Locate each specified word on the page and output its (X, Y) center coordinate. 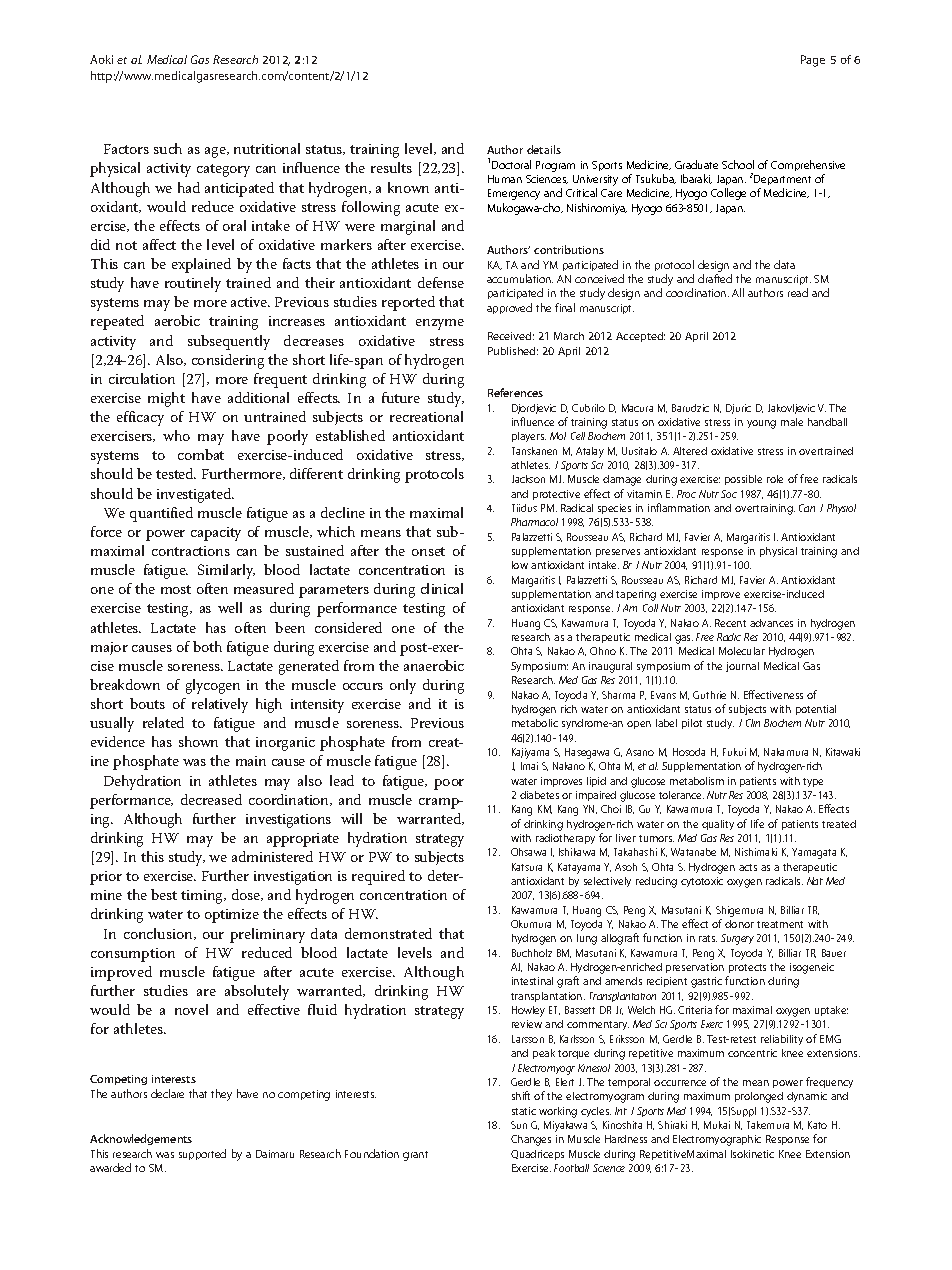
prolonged (759, 1097)
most (176, 589)
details (544, 149)
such (168, 148)
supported (202, 1154)
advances (771, 623)
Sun (519, 1125)
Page (813, 61)
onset (428, 551)
